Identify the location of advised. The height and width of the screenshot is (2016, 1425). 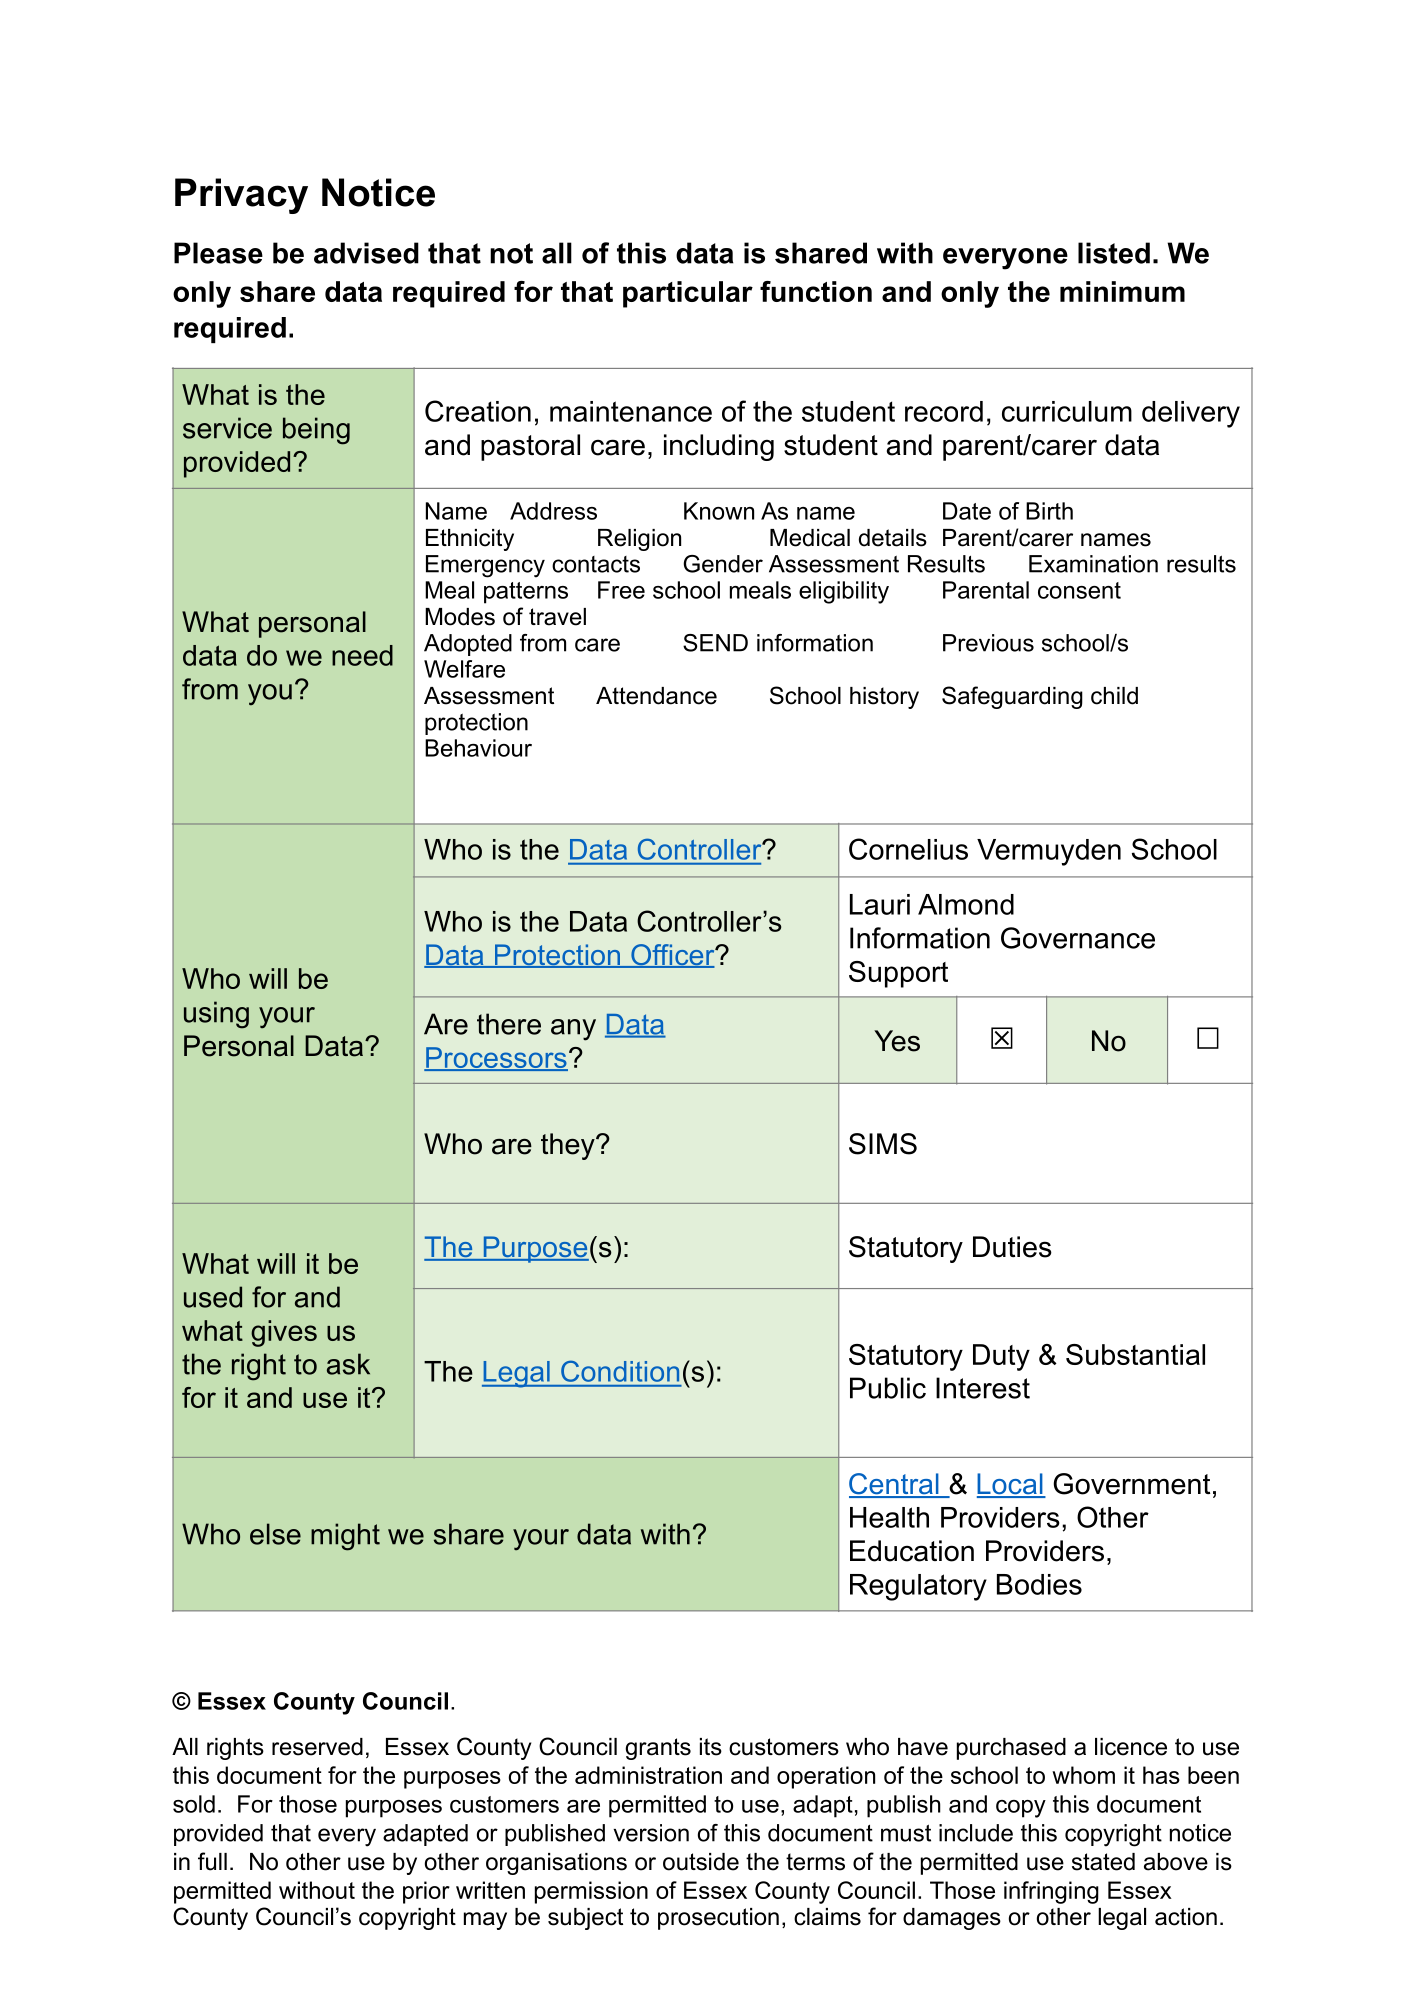
(366, 253).
